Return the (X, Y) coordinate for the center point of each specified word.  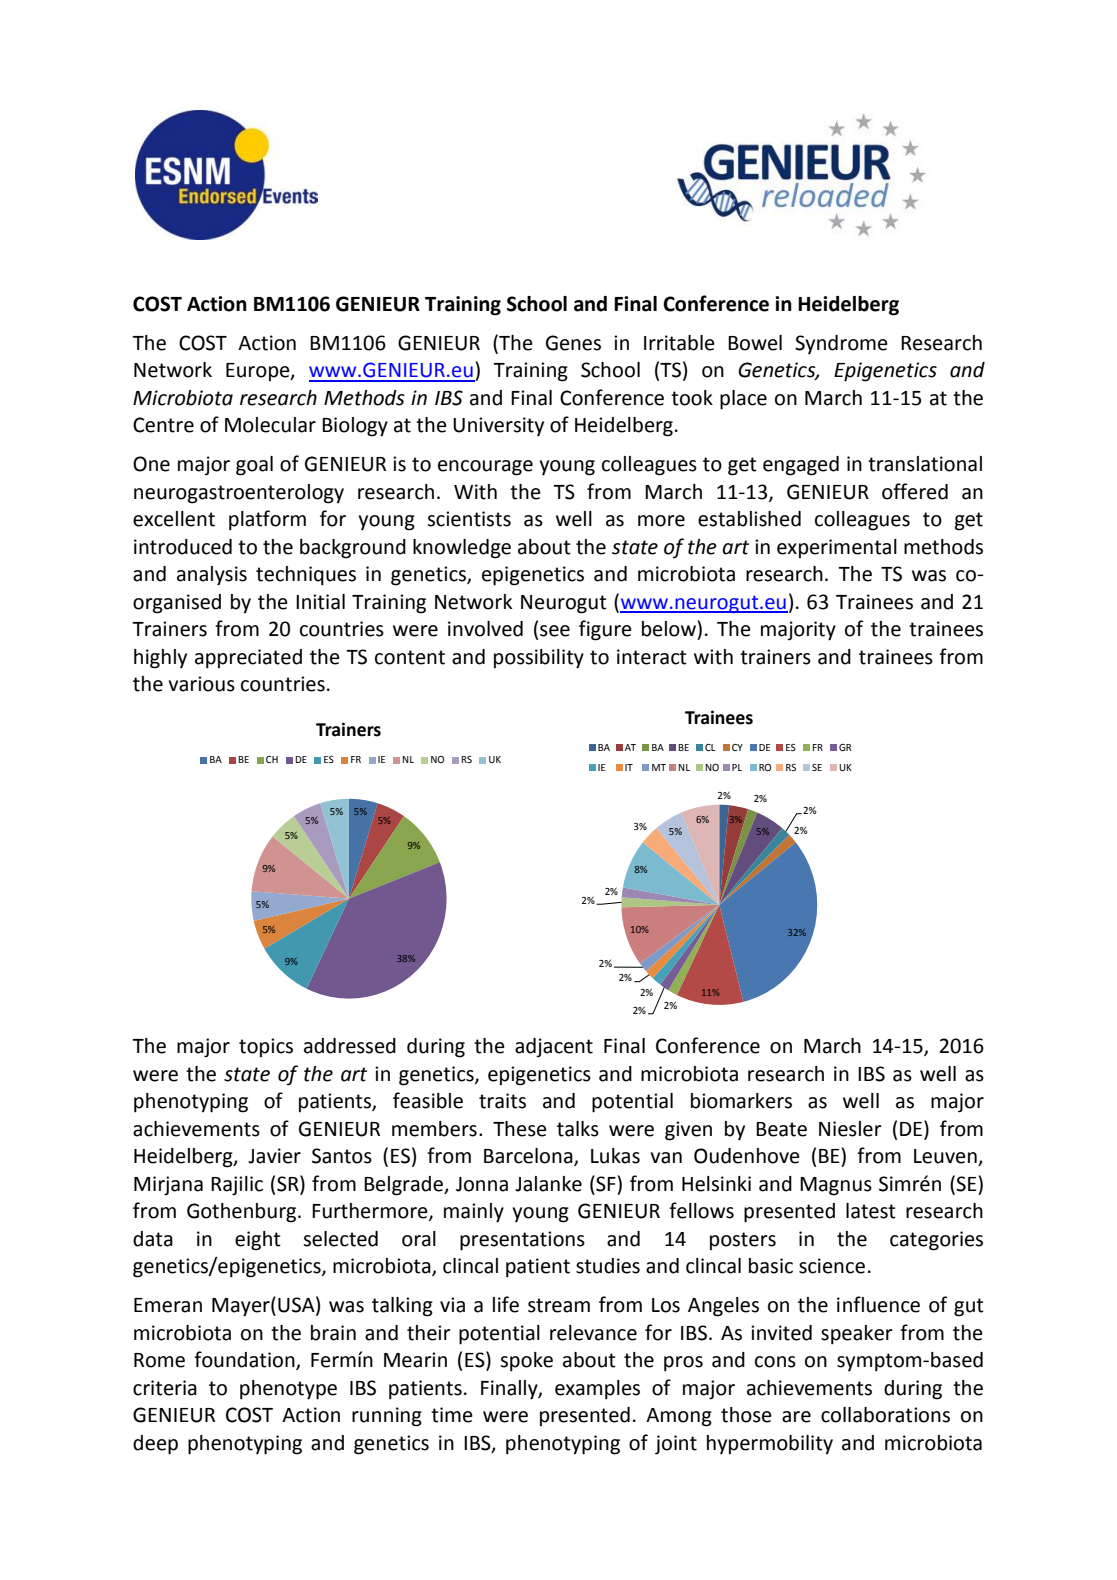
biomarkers (741, 1101)
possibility (539, 659)
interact (652, 657)
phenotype (288, 1390)
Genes (573, 343)
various (201, 684)
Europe (259, 372)
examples (597, 1390)
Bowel (755, 343)
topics (266, 1047)
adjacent (554, 1048)
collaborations (885, 1415)
